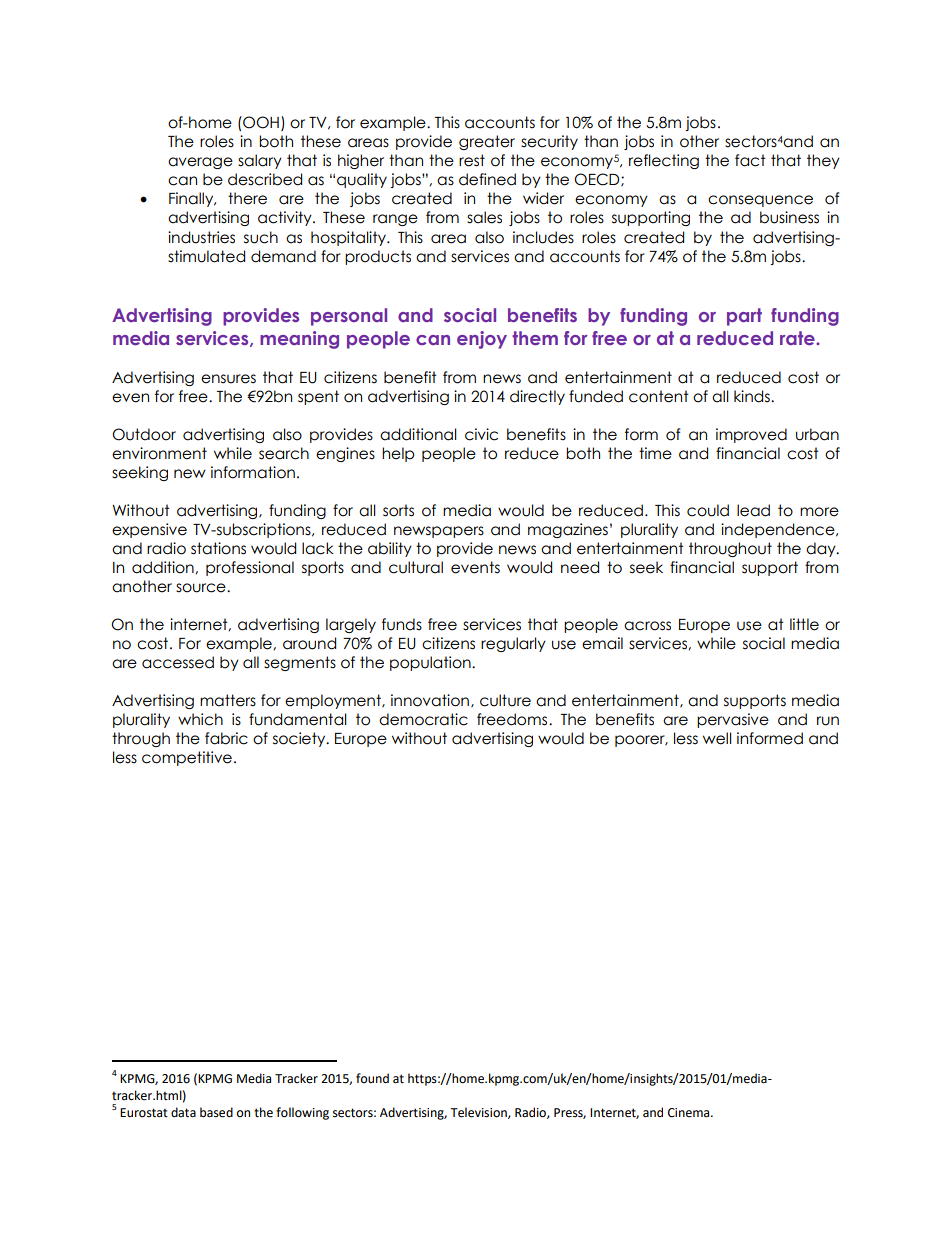  What do you see at coordinates (284, 453) in the page?
I see `search` at bounding box center [284, 453].
